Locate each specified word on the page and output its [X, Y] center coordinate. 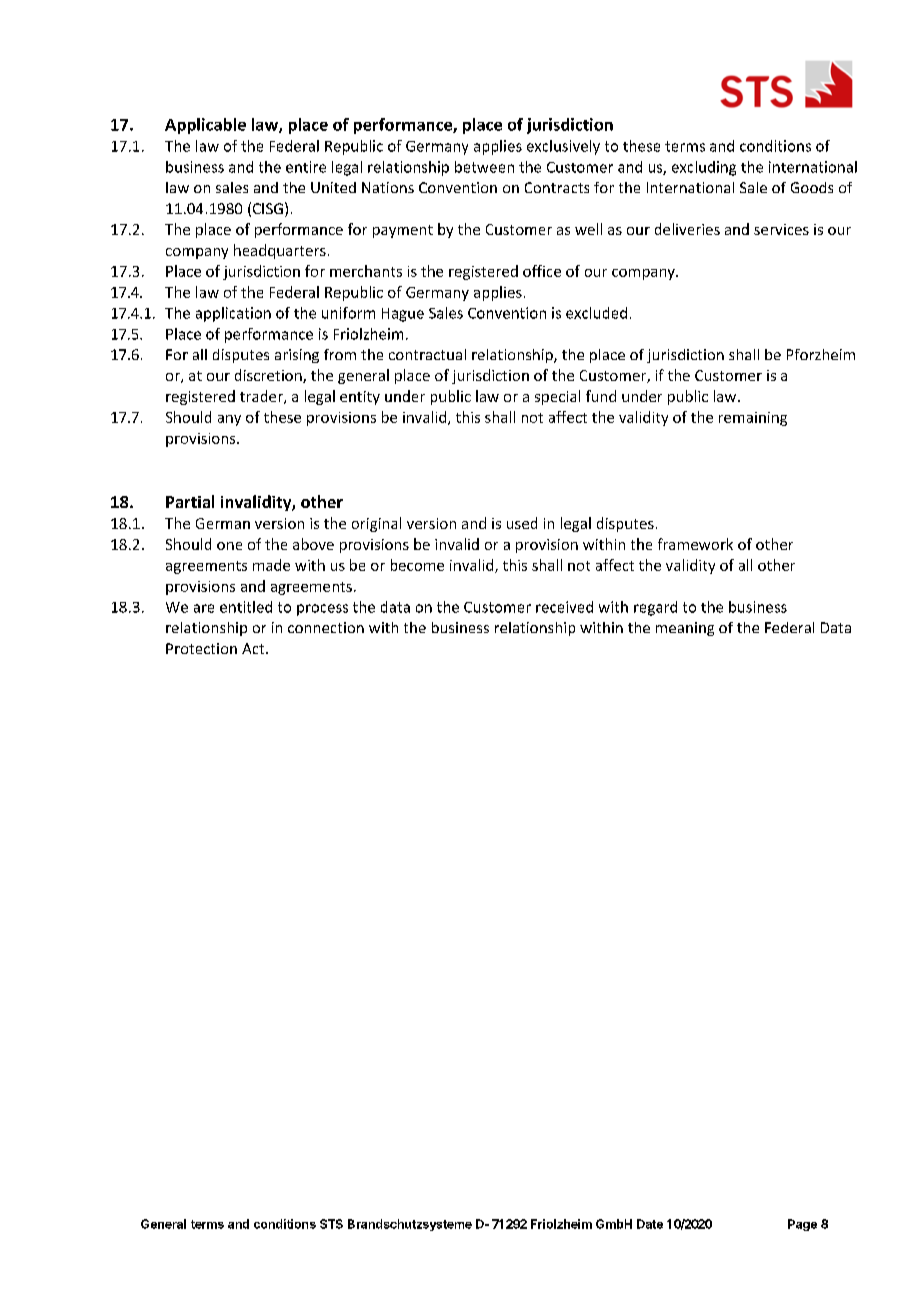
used [522, 523]
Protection [201, 648]
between [484, 167]
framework [695, 544]
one [229, 546]
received [564, 607]
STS [331, 1224]
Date [650, 1224]
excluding [704, 168]
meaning [685, 629]
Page [802, 1225]
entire [306, 167]
